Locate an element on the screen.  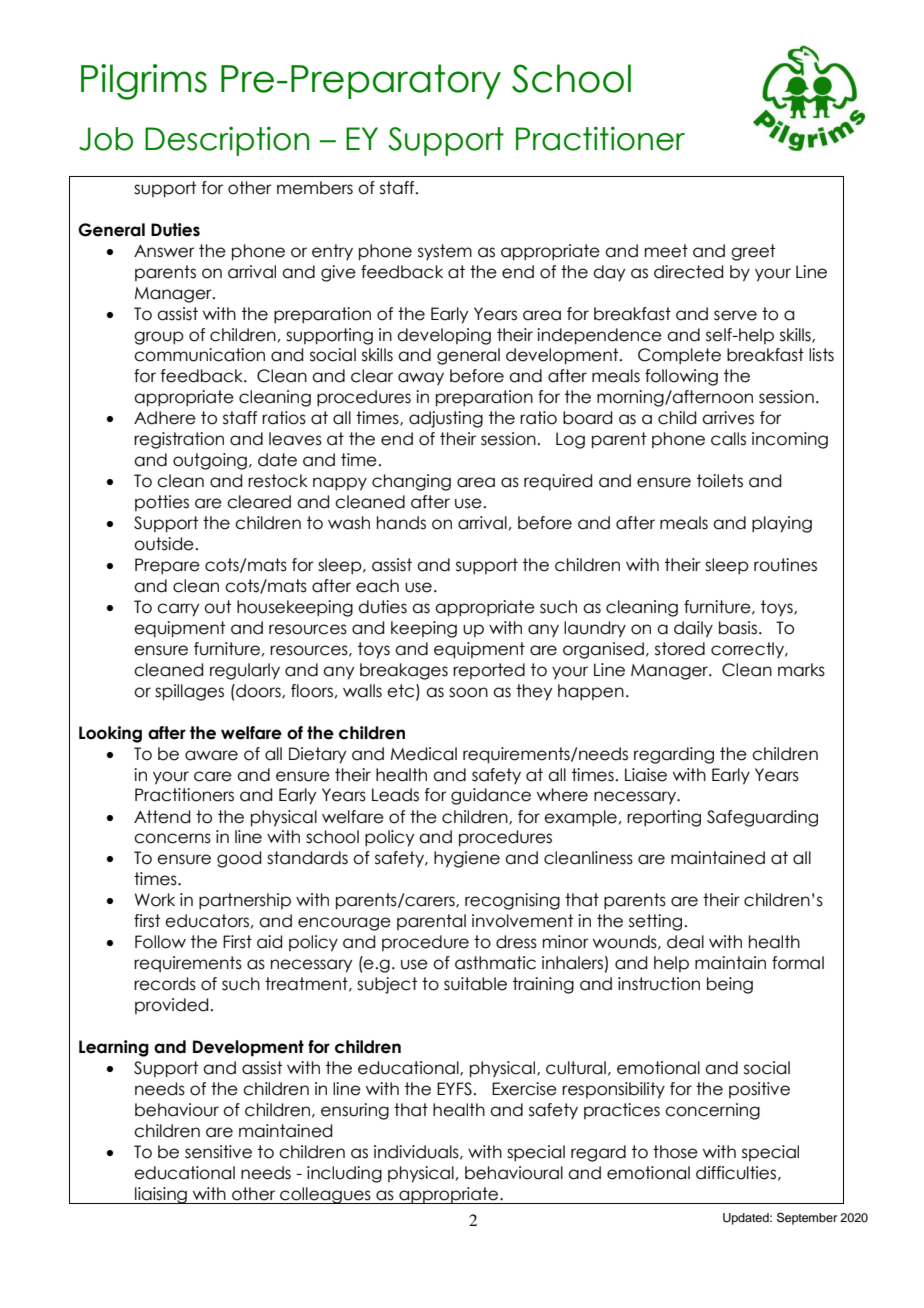
serve is located at coordinates (735, 315).
